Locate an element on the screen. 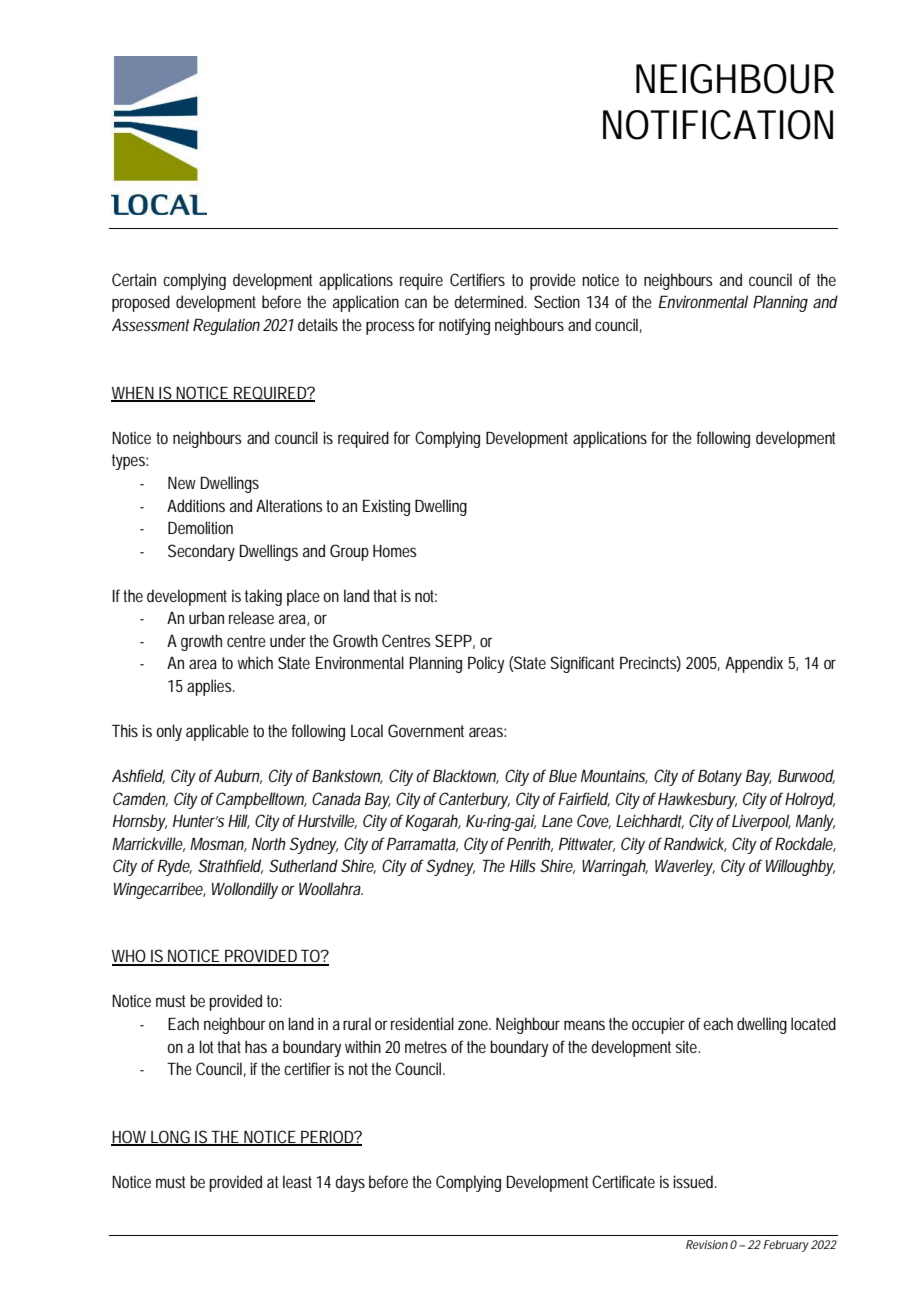 The height and width of the screenshot is (1308, 924). least is located at coordinates (297, 1181).
